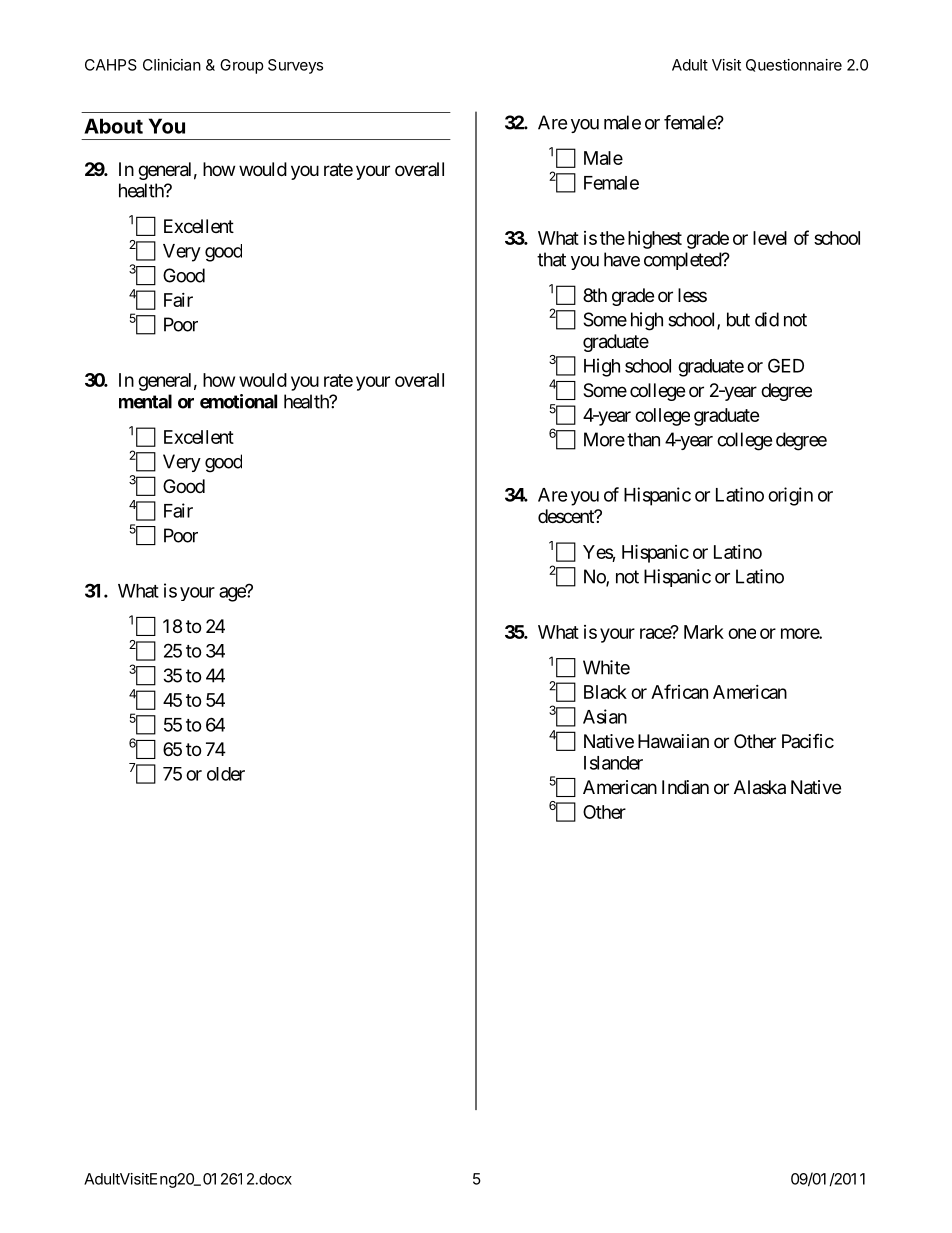 The image size is (952, 1233). Describe the element at coordinates (794, 65) in the screenshot. I see `Questionnaire` at that location.
